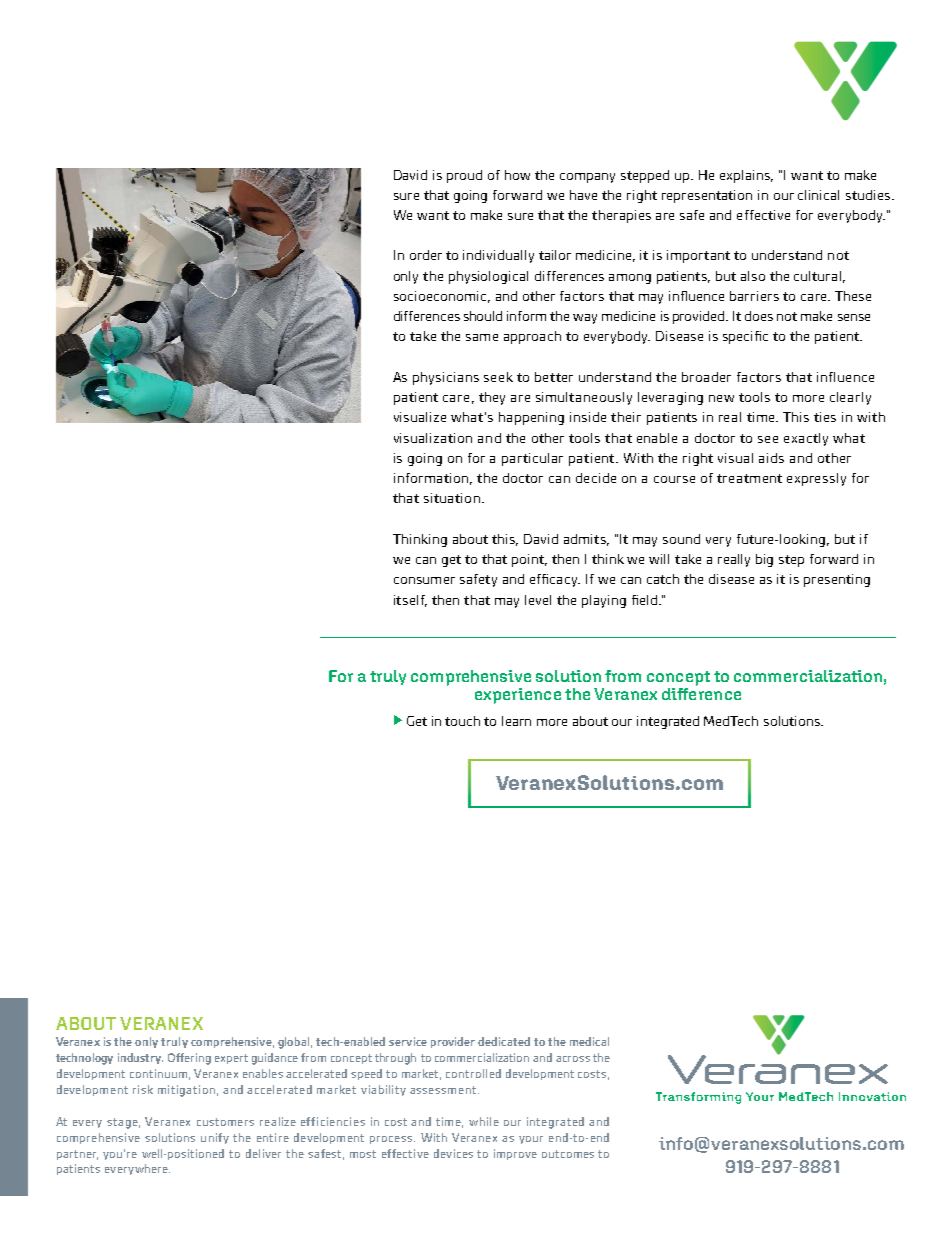 This screenshot has width=952, height=1233. Describe the element at coordinates (446, 378) in the screenshot. I see `physicians` at that location.
